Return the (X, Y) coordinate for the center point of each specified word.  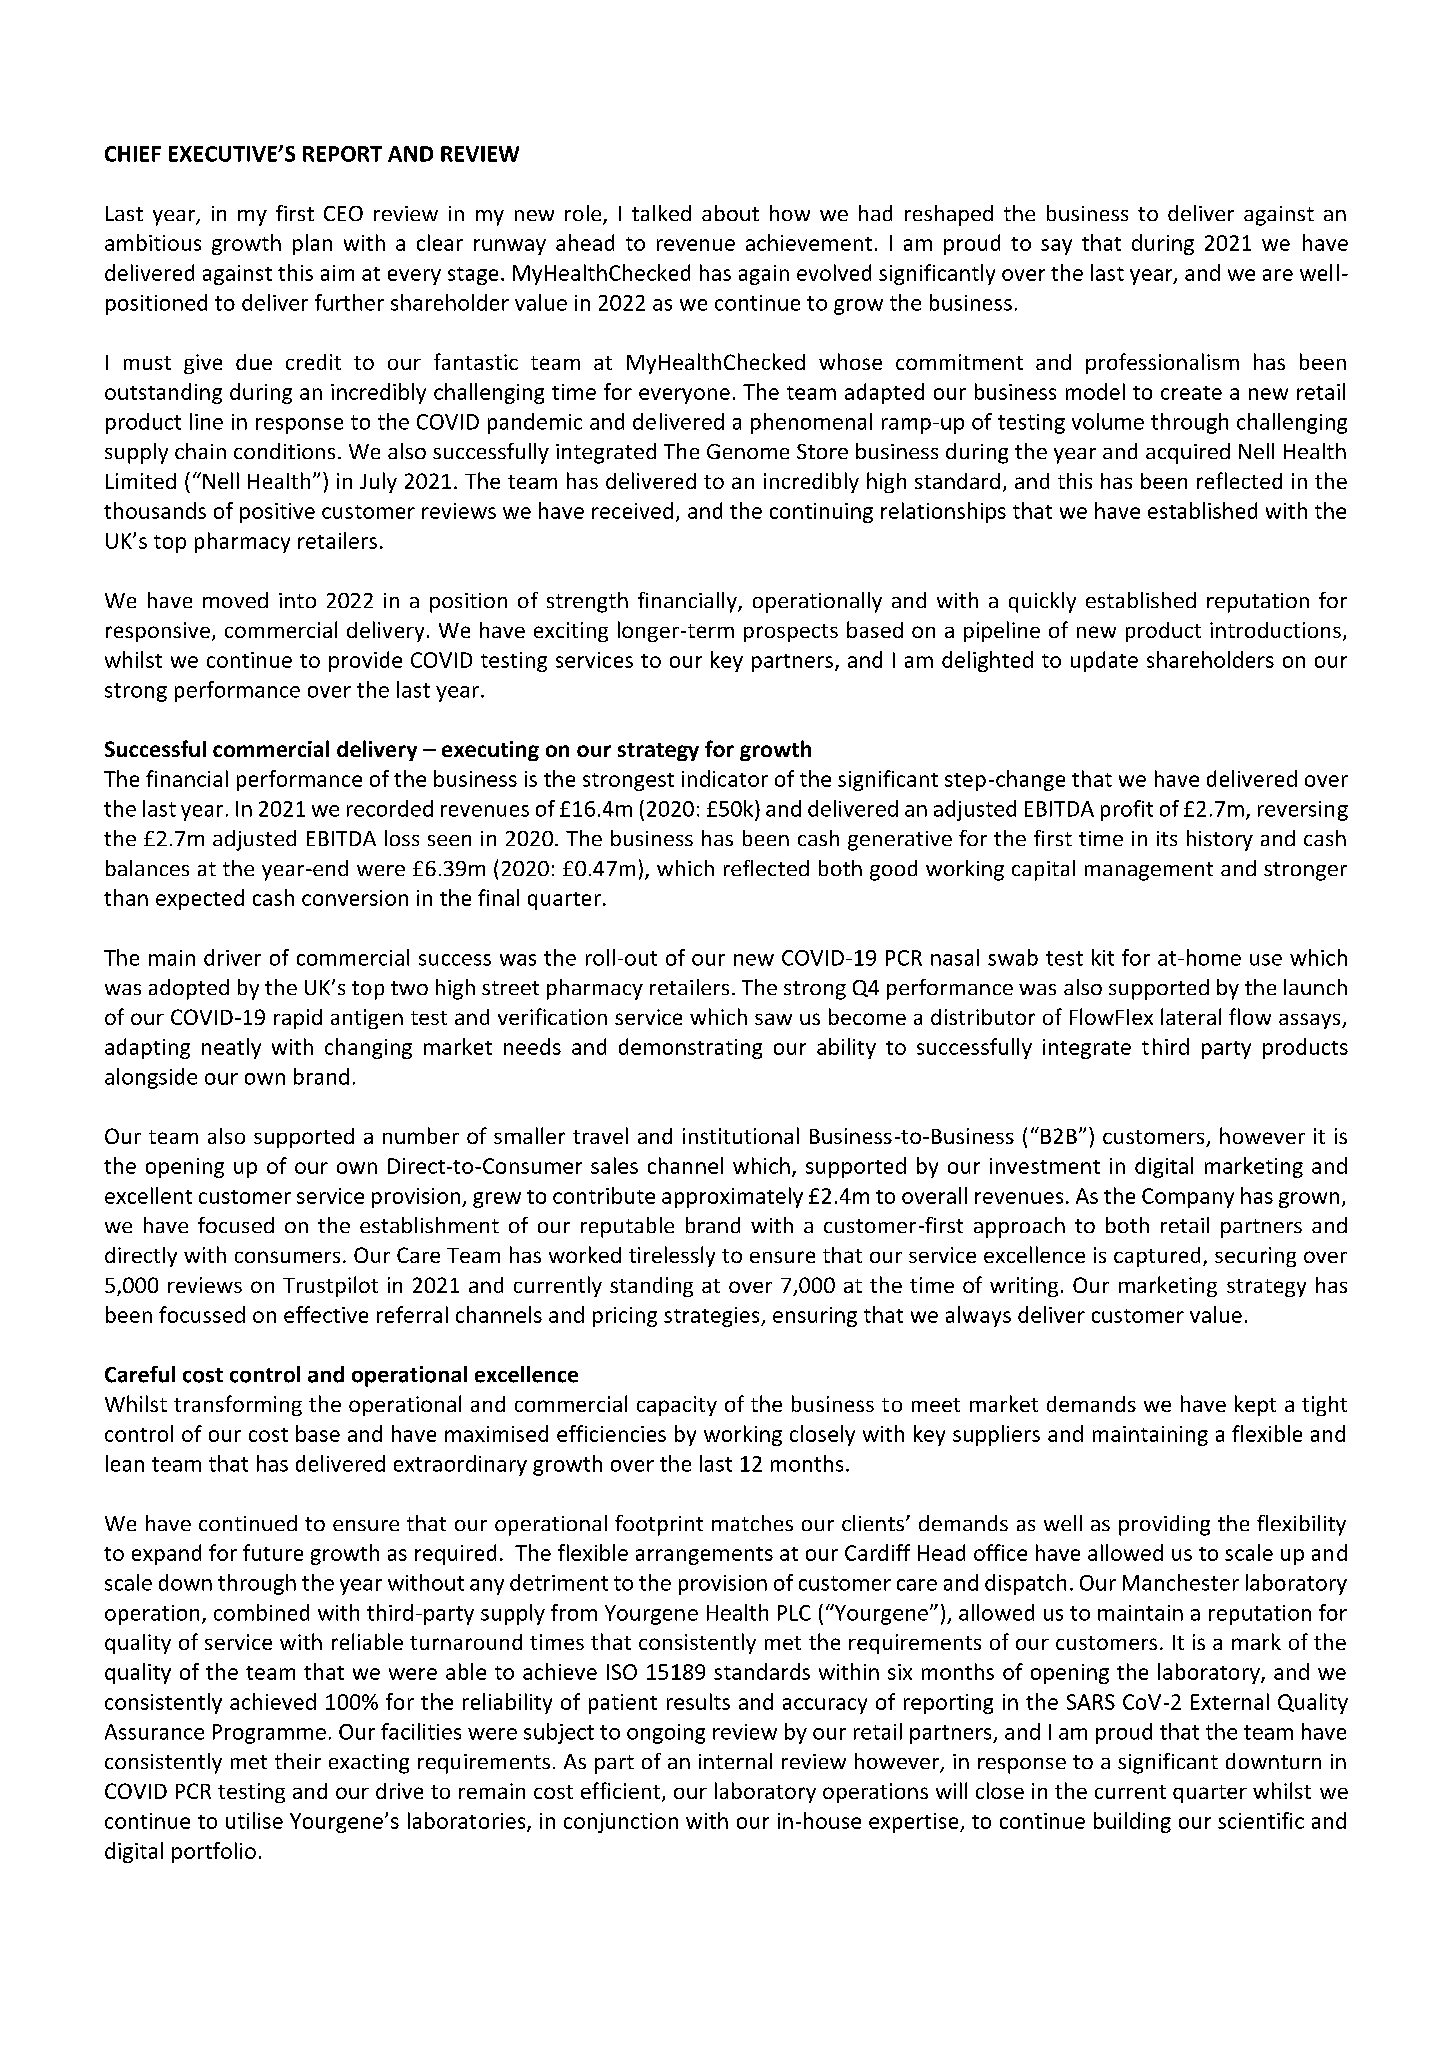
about (730, 213)
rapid (298, 1019)
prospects (791, 633)
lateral (1191, 1016)
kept (1255, 1405)
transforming (238, 1405)
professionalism (1162, 363)
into (297, 600)
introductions (1275, 630)
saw (773, 1019)
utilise (254, 1820)
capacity (677, 1406)
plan (312, 244)
